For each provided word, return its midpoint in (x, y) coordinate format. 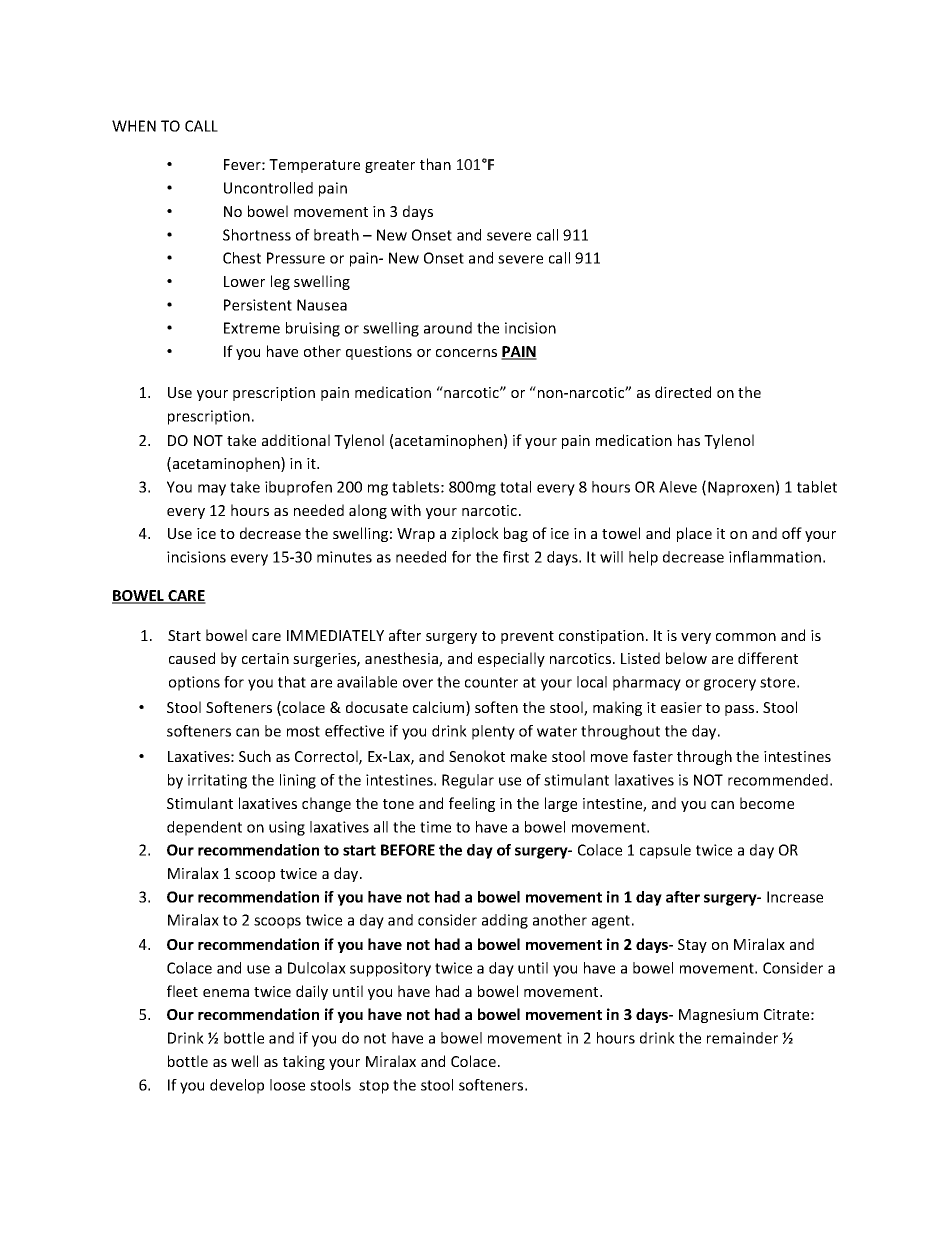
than (435, 164)
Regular (468, 781)
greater (390, 166)
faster (653, 756)
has (689, 440)
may (212, 490)
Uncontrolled (268, 188)
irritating (217, 781)
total (515, 487)
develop (237, 1086)
